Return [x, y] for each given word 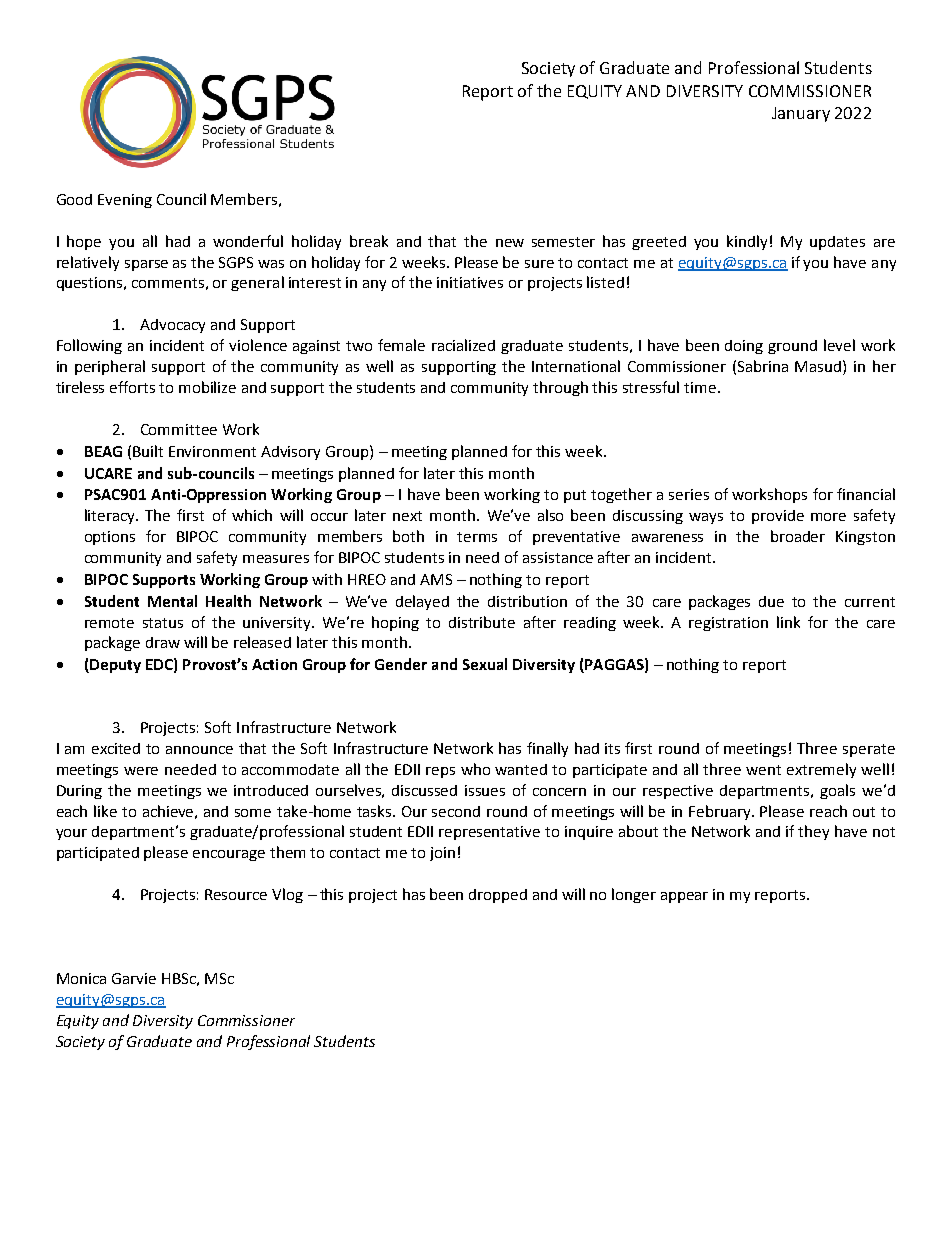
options [110, 538]
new [510, 243]
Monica [81, 978]
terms [477, 537]
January [801, 114]
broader [798, 536]
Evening [125, 201]
